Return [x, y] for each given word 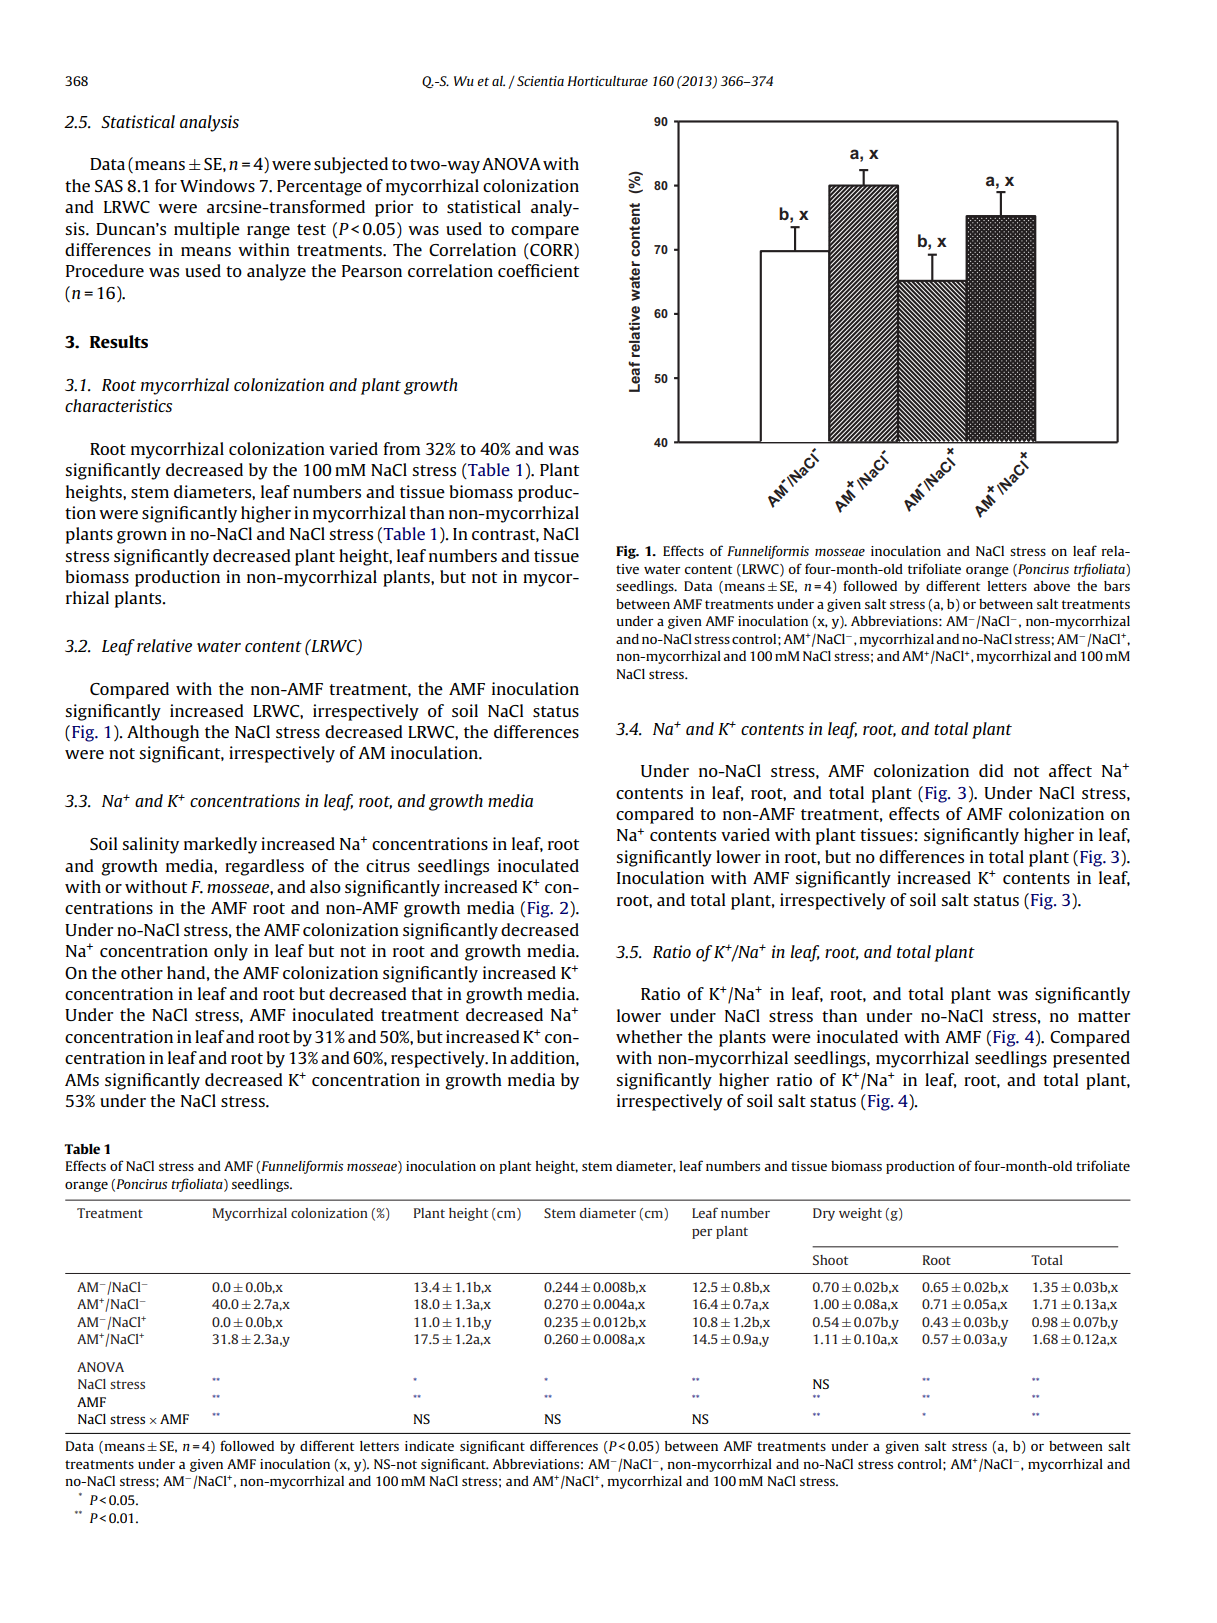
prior [394, 208]
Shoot [830, 1260]
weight [860, 1214]
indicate [429, 1446]
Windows [217, 185]
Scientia [540, 81]
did [991, 770]
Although [163, 733]
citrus [388, 865]
